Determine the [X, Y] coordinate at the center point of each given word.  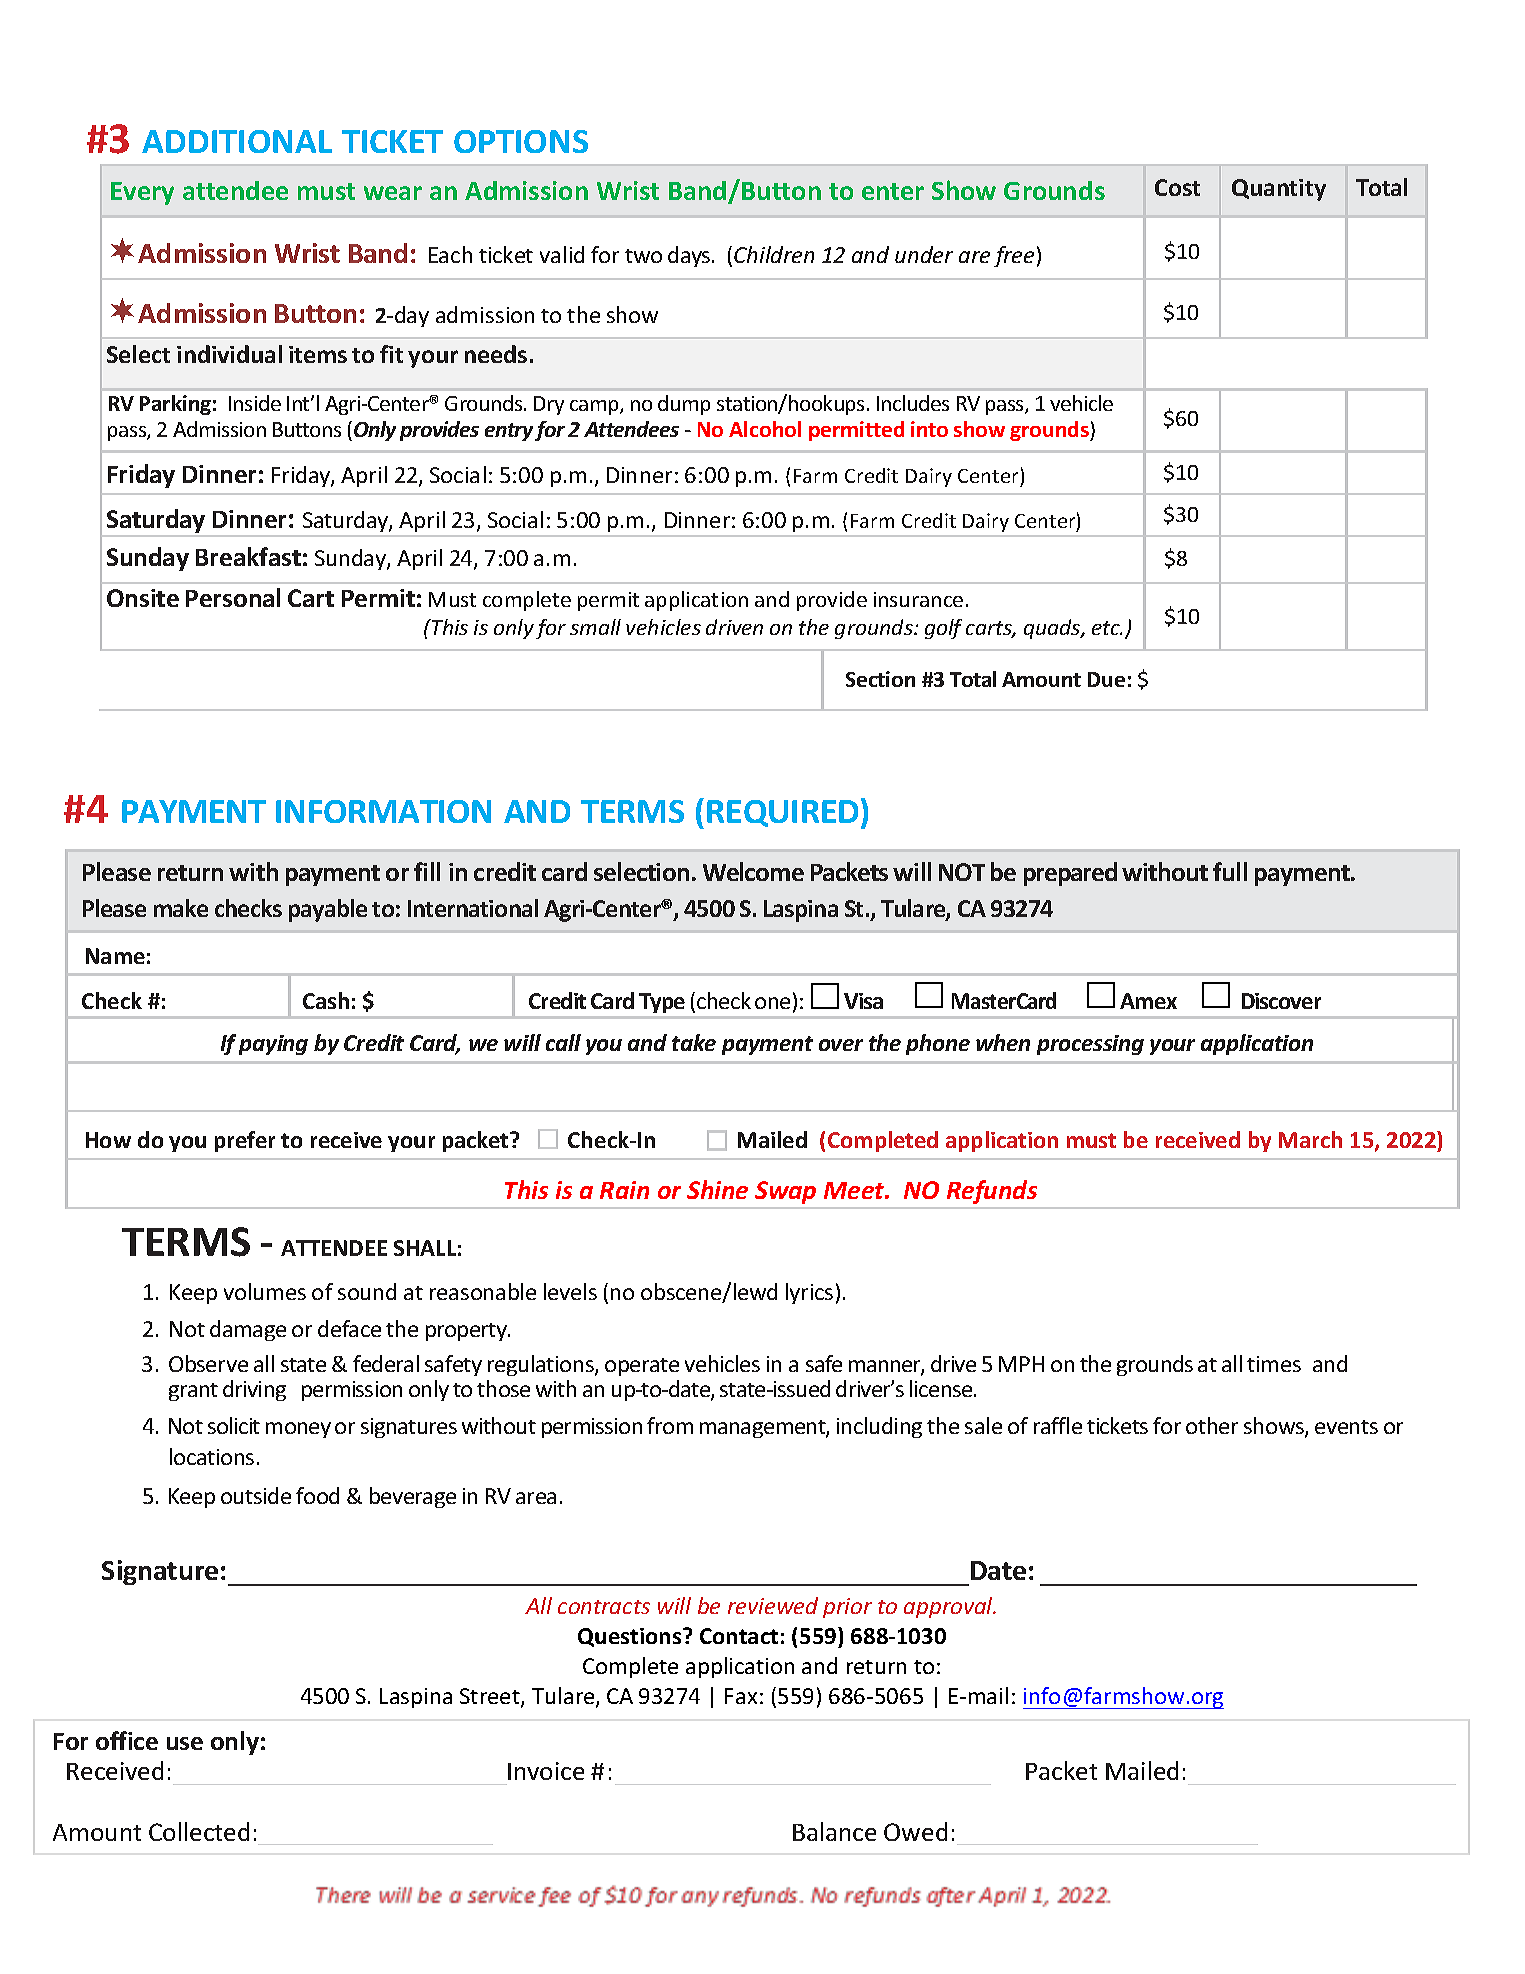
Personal [233, 597]
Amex [1148, 1001]
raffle [1058, 1425]
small [595, 627]
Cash [326, 1000]
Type [662, 1003]
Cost [1177, 187]
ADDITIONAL [237, 141]
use [185, 1743]
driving [254, 1390]
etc [1107, 628]
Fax [741, 1696]
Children [774, 254]
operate [642, 1367]
